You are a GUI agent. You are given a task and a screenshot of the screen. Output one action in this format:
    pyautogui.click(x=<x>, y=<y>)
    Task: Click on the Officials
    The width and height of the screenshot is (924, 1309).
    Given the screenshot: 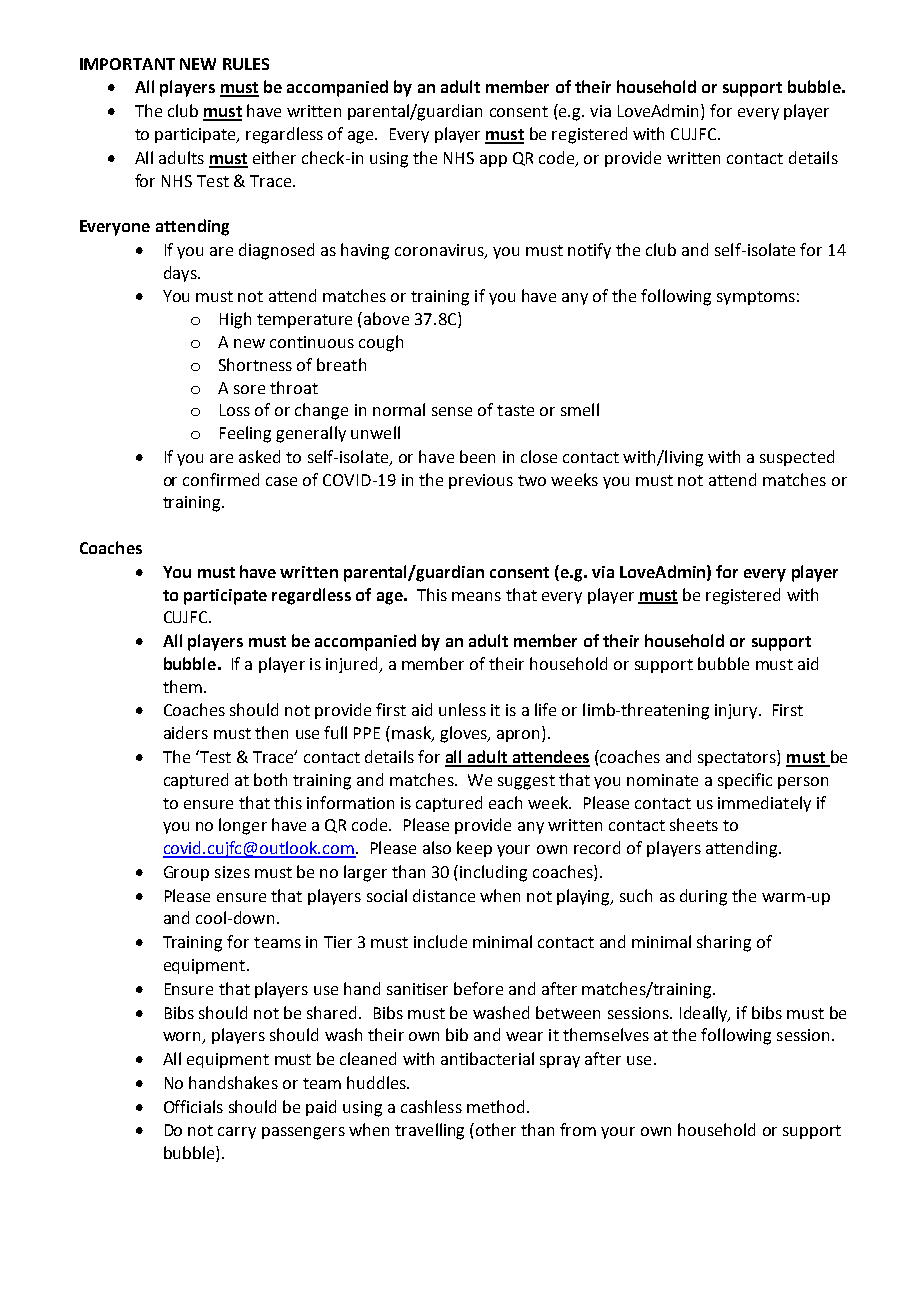 What is the action you would take?
    pyautogui.click(x=193, y=1106)
